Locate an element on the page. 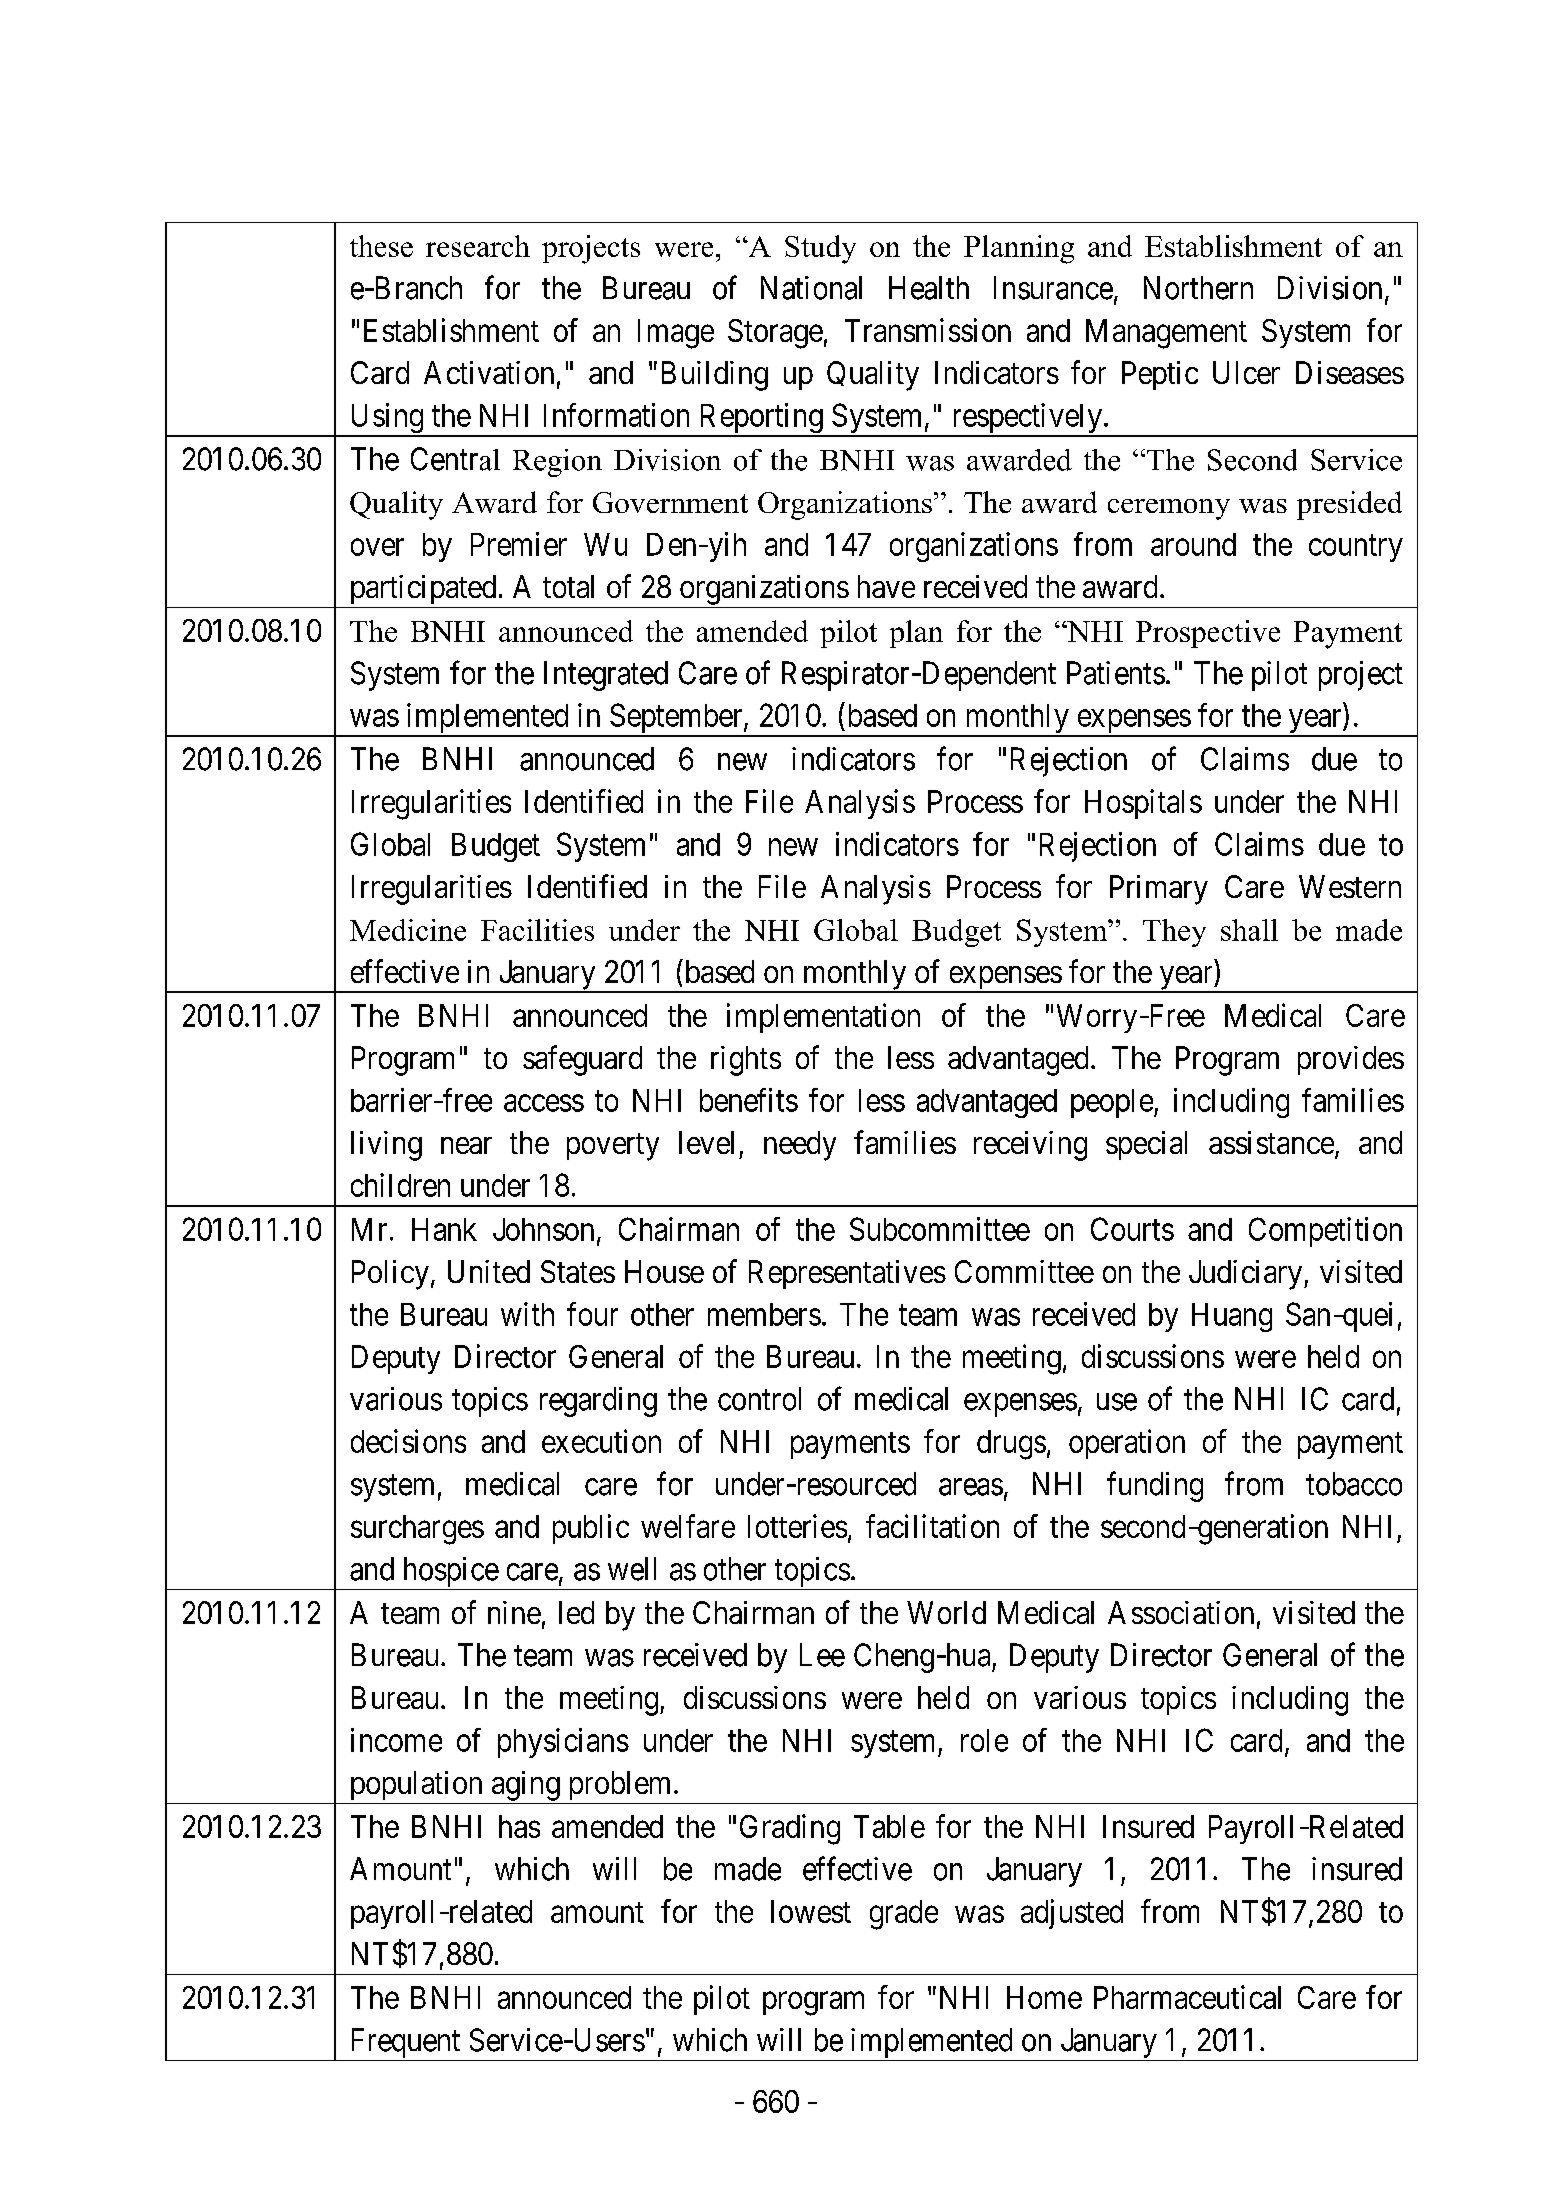 The image size is (1551, 2194). needy is located at coordinates (800, 1146).
